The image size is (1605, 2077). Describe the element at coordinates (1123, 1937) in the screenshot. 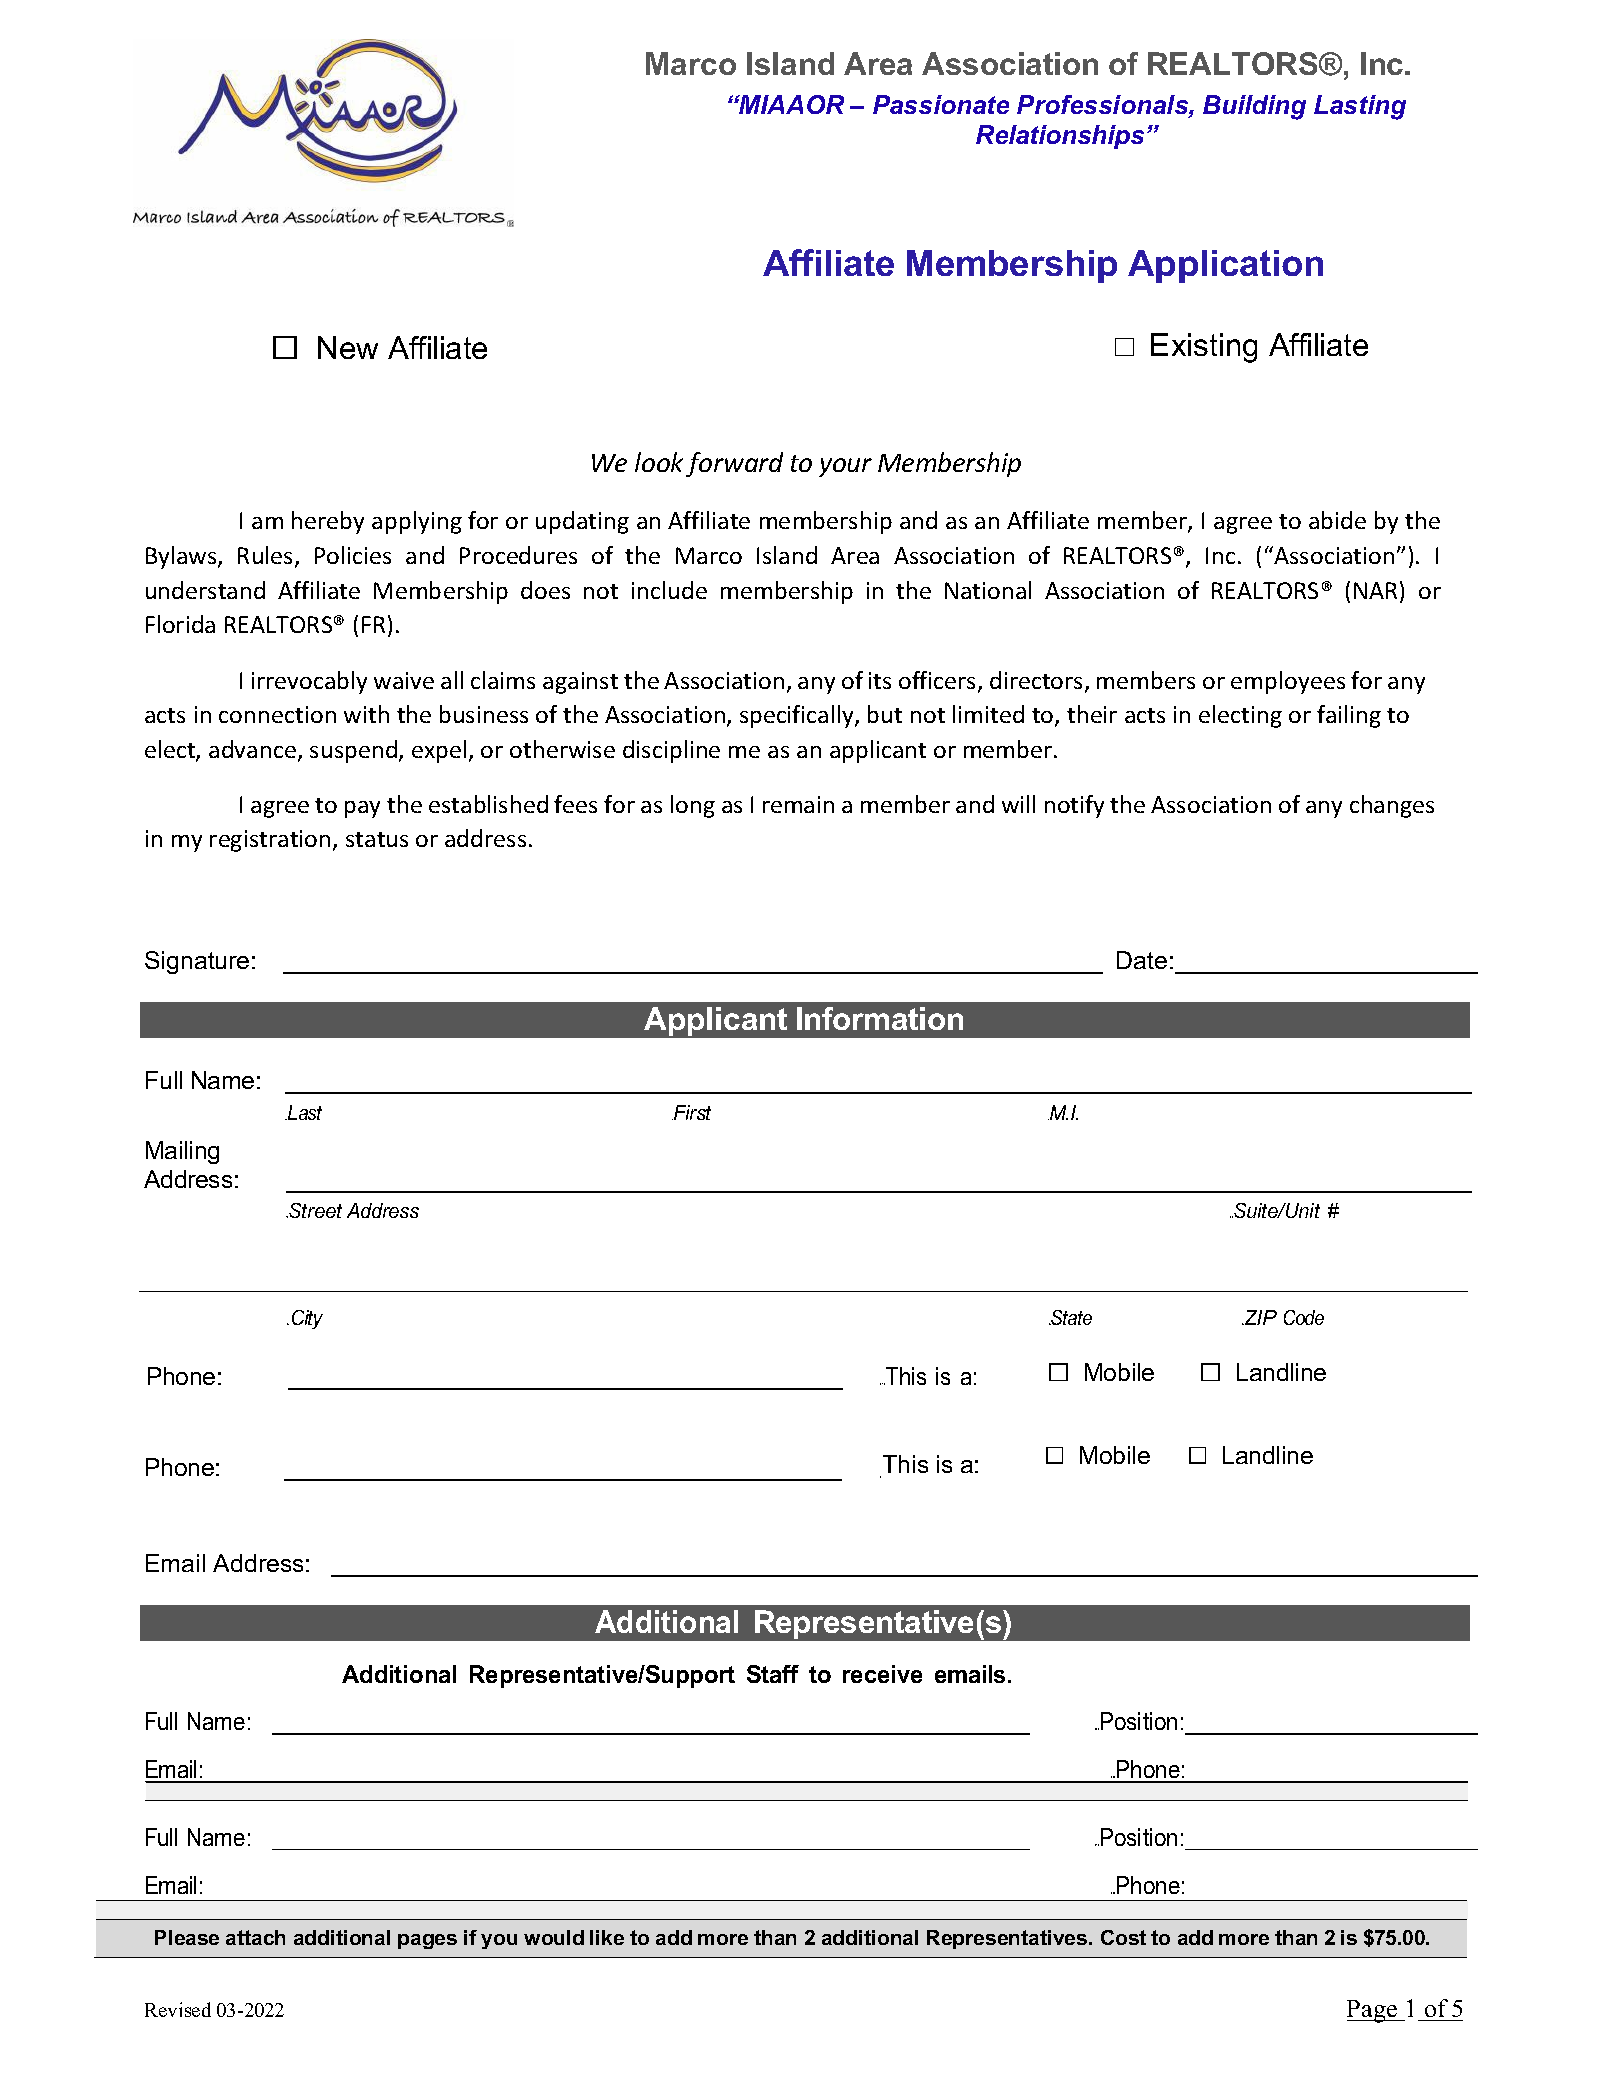

I see `Cost` at that location.
